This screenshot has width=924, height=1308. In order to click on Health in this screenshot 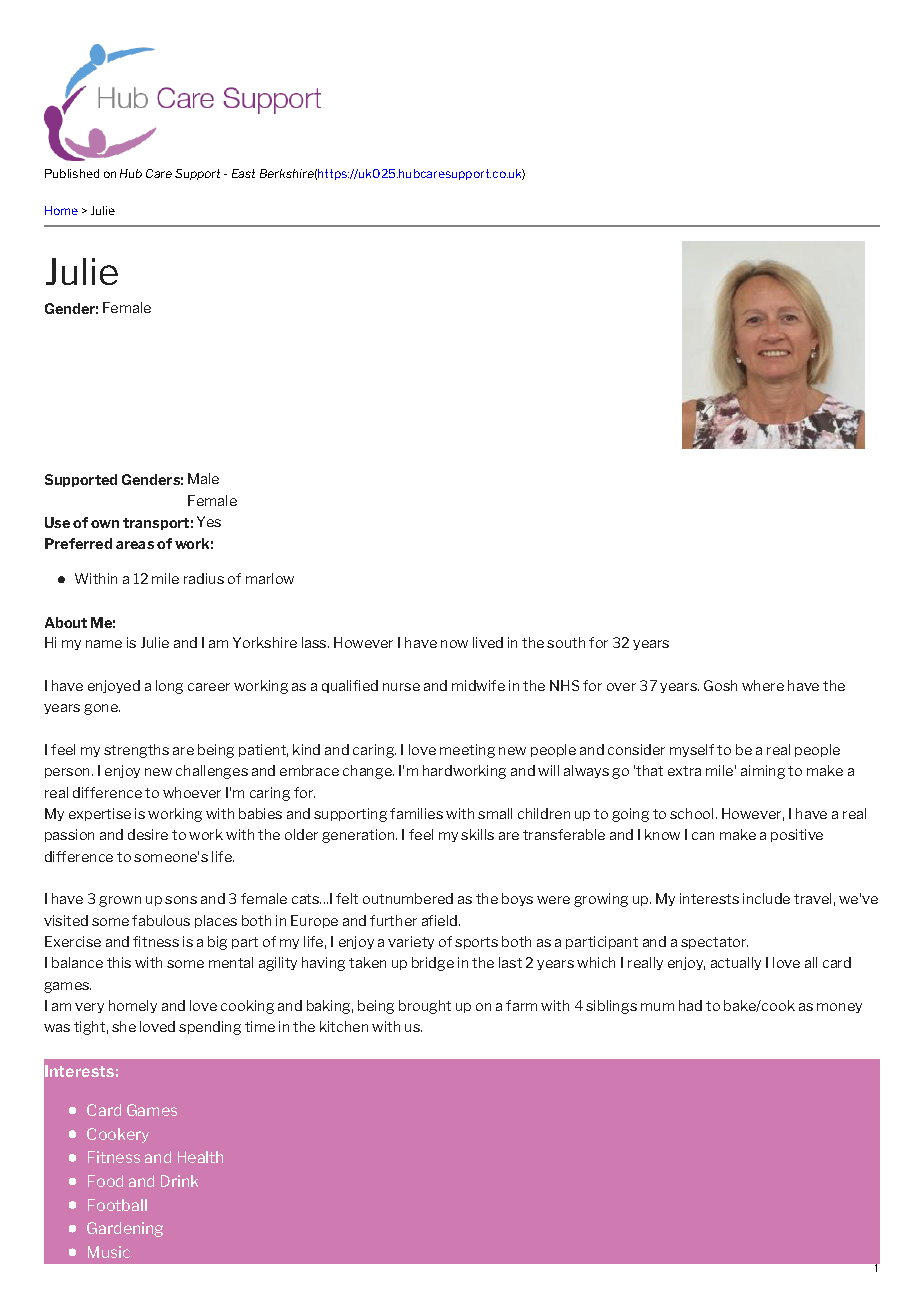, I will do `click(200, 1157)`.
